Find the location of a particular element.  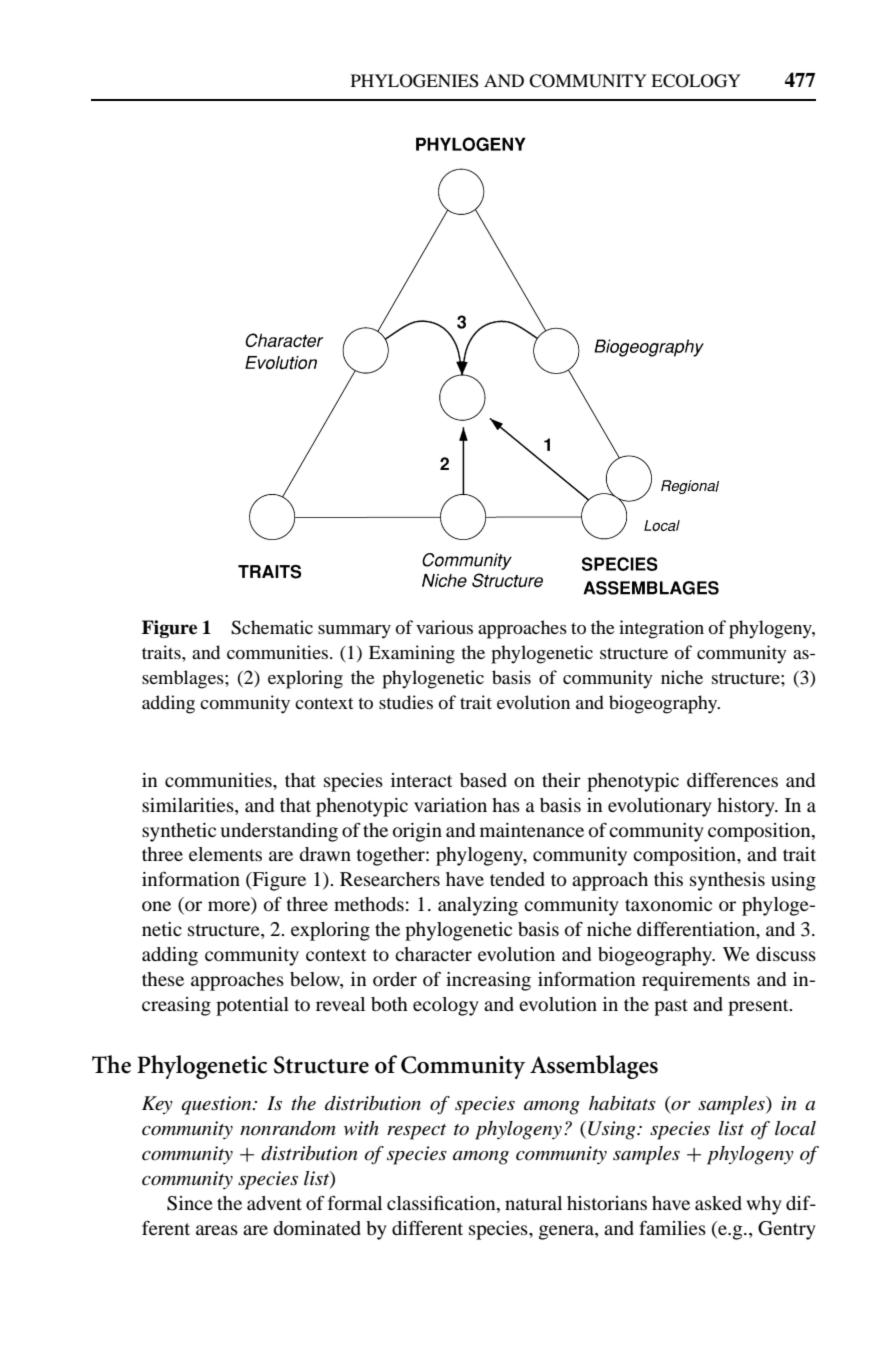

various is located at coordinates (444, 627).
